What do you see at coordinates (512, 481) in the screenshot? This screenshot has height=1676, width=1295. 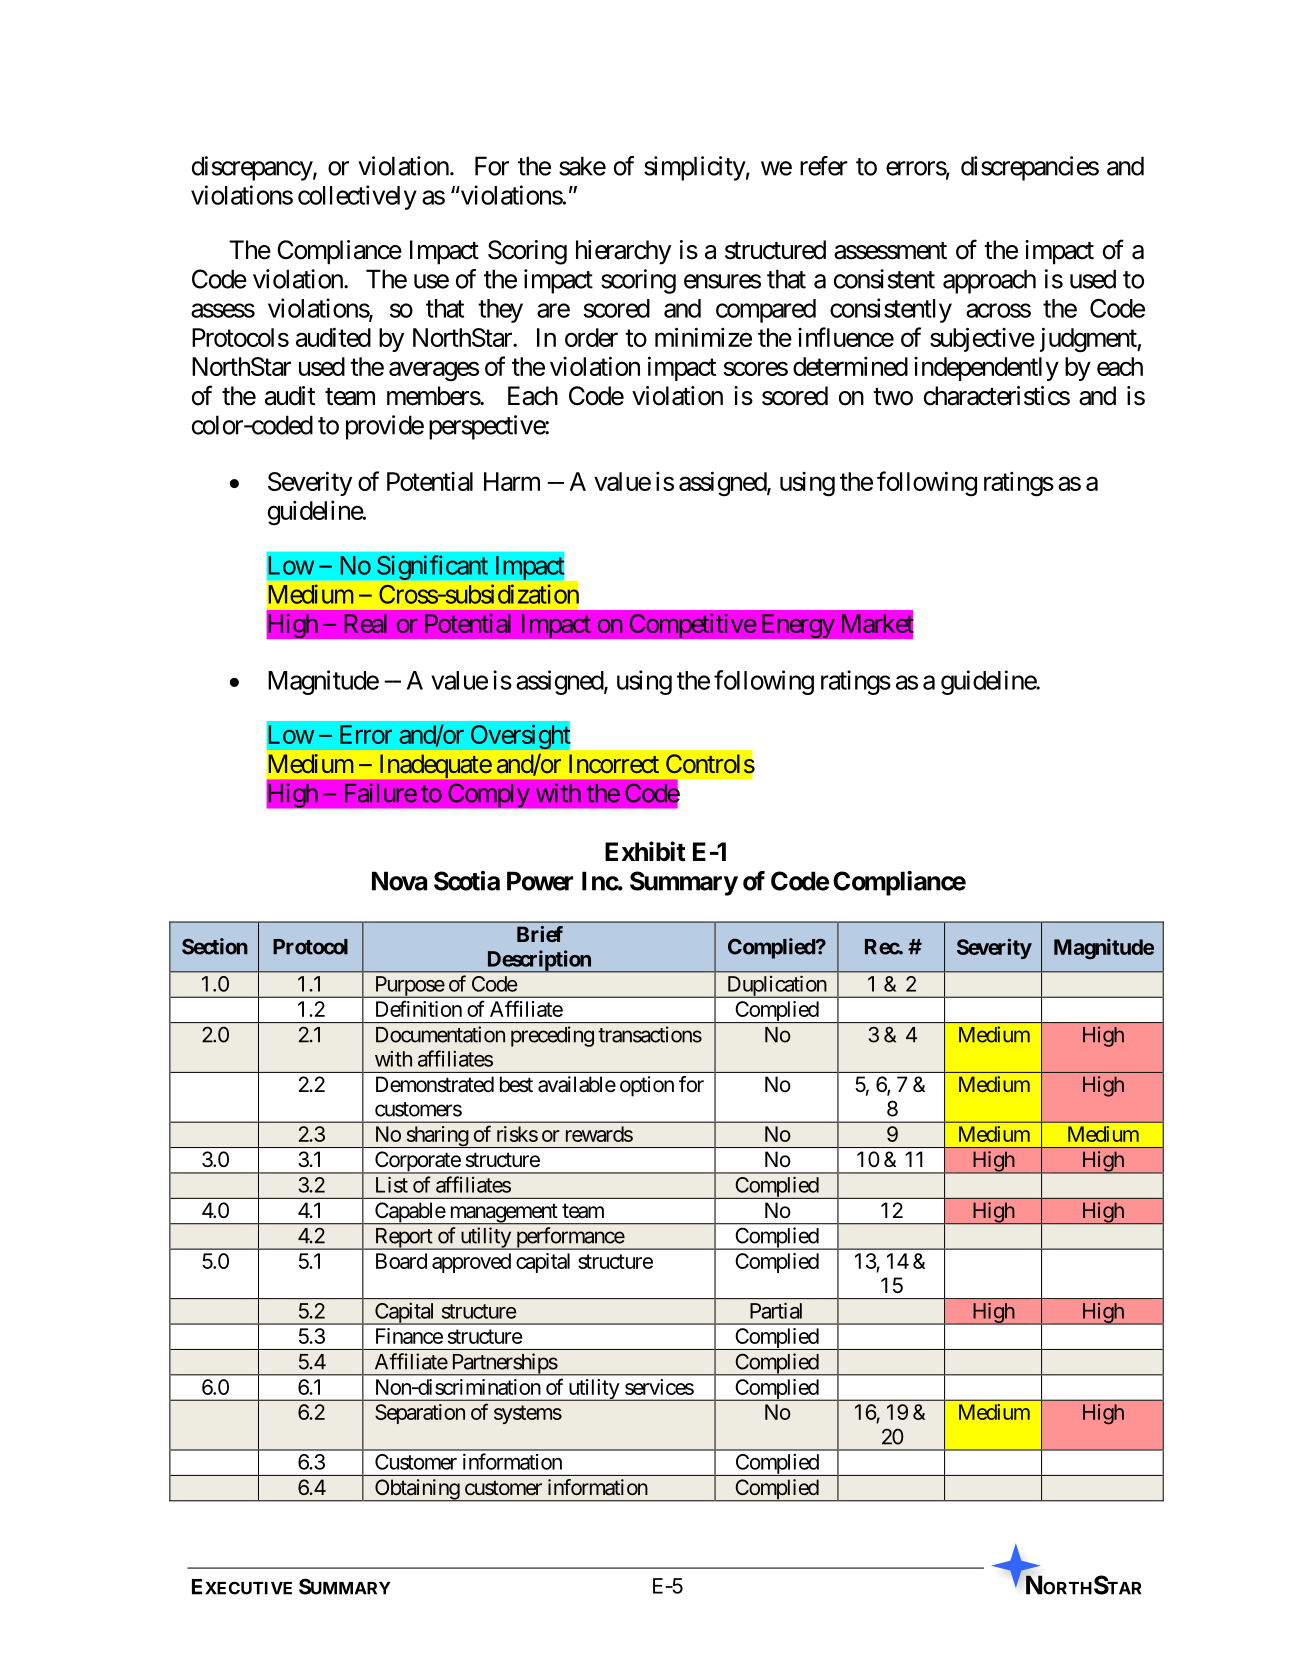 I see `Harm` at bounding box center [512, 481].
